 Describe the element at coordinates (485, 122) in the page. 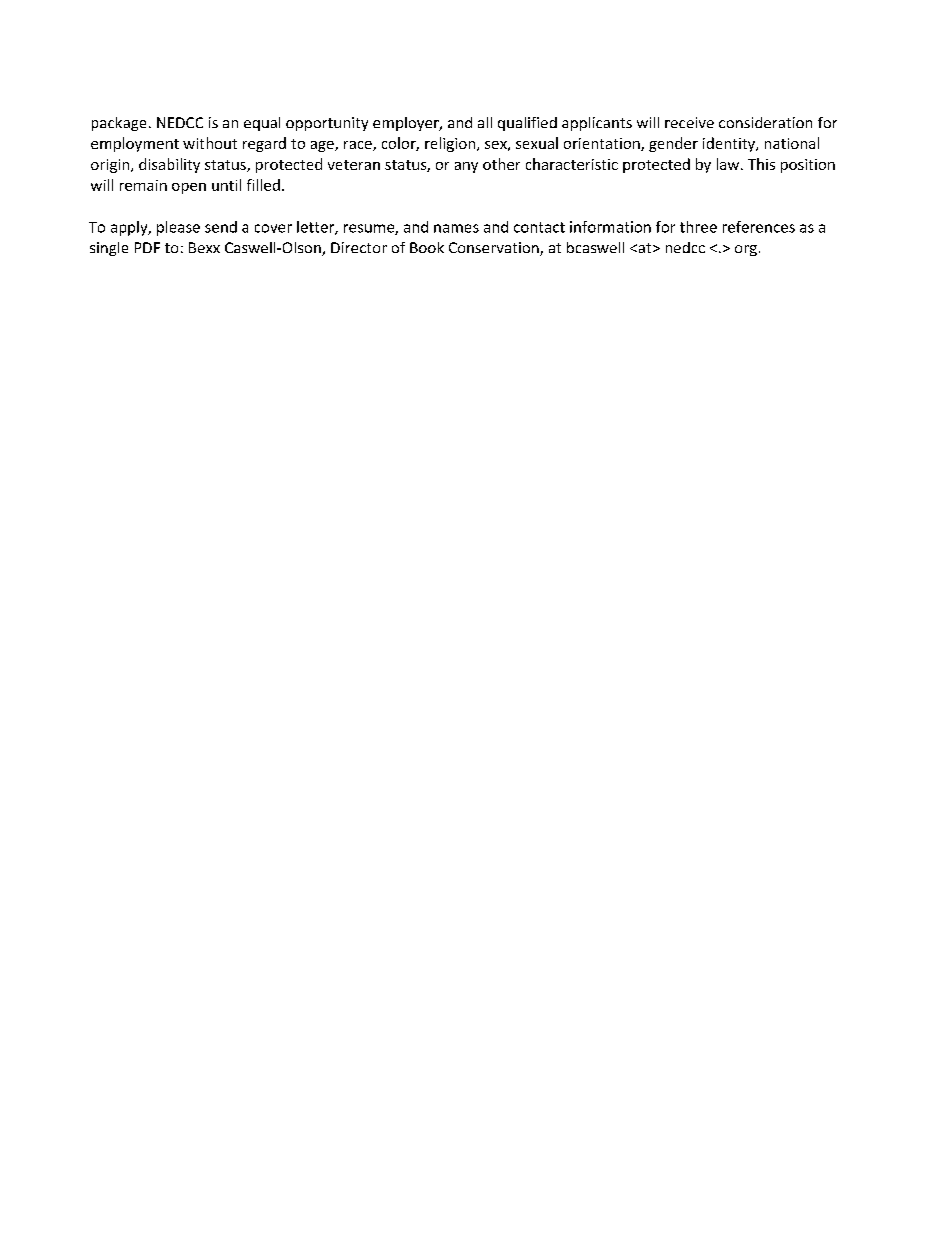

I see `all` at that location.
